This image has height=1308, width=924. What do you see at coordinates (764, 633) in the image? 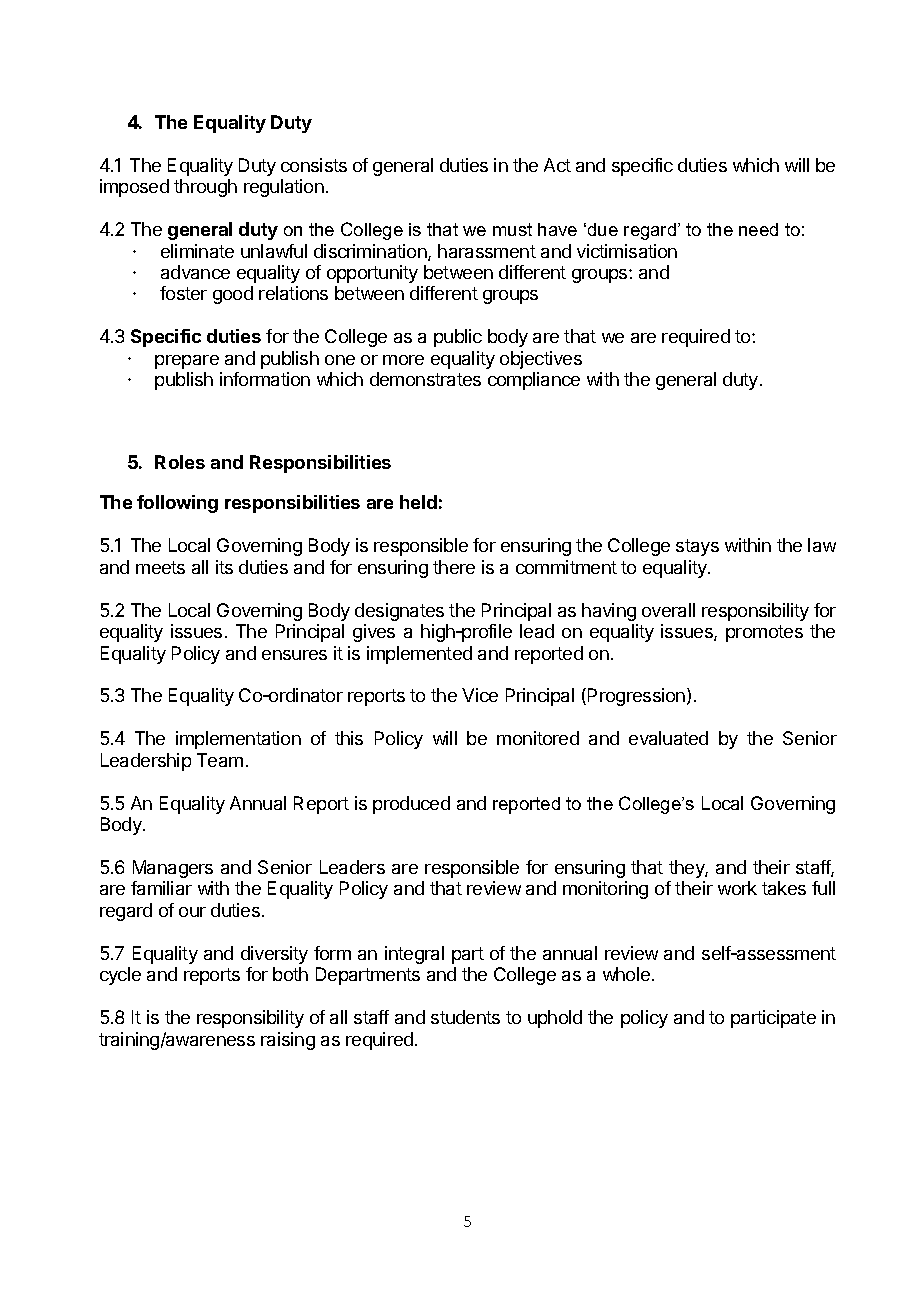
I see `promotes` at bounding box center [764, 633].
